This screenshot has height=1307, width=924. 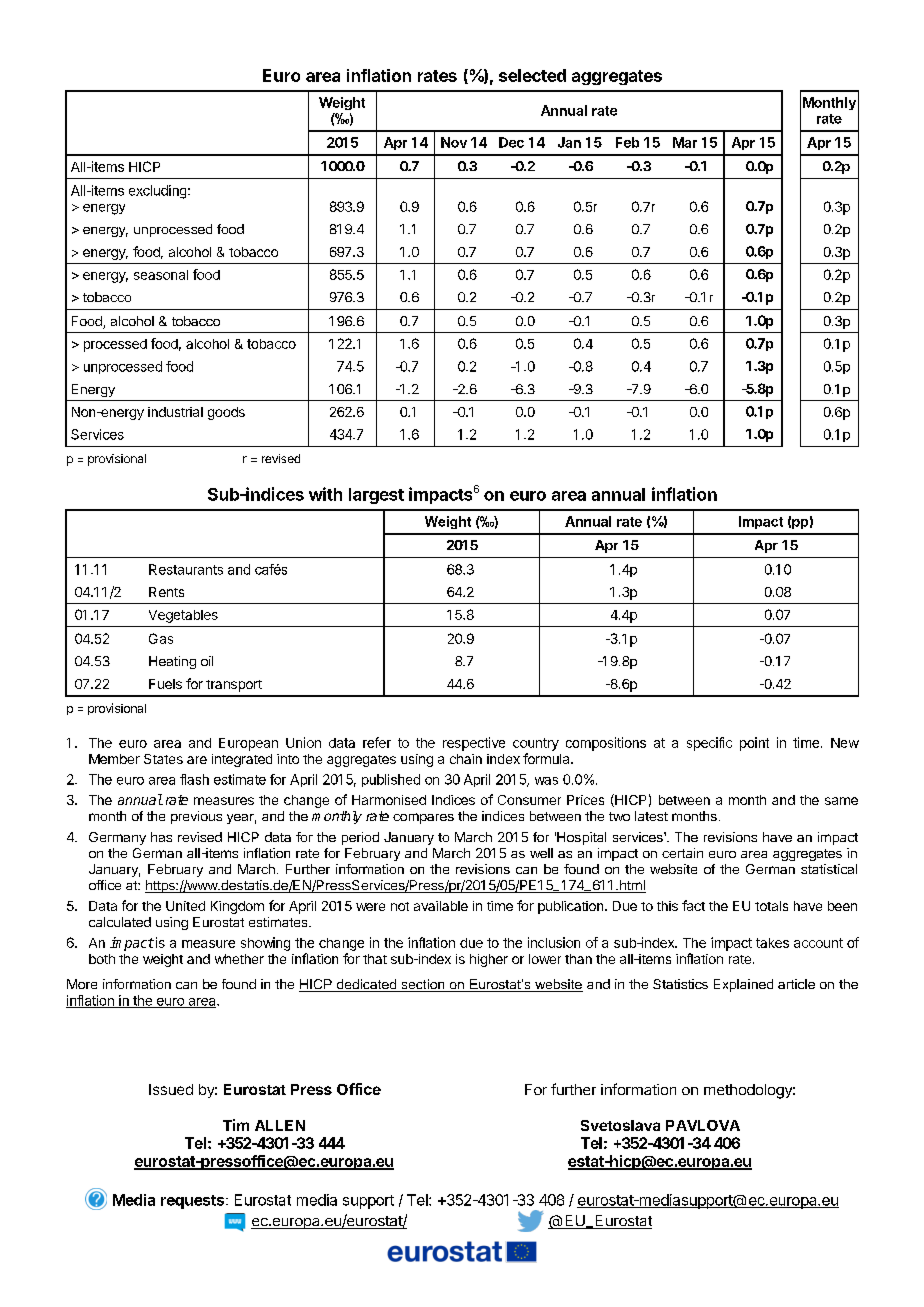 I want to click on requests, so click(x=194, y=1202).
